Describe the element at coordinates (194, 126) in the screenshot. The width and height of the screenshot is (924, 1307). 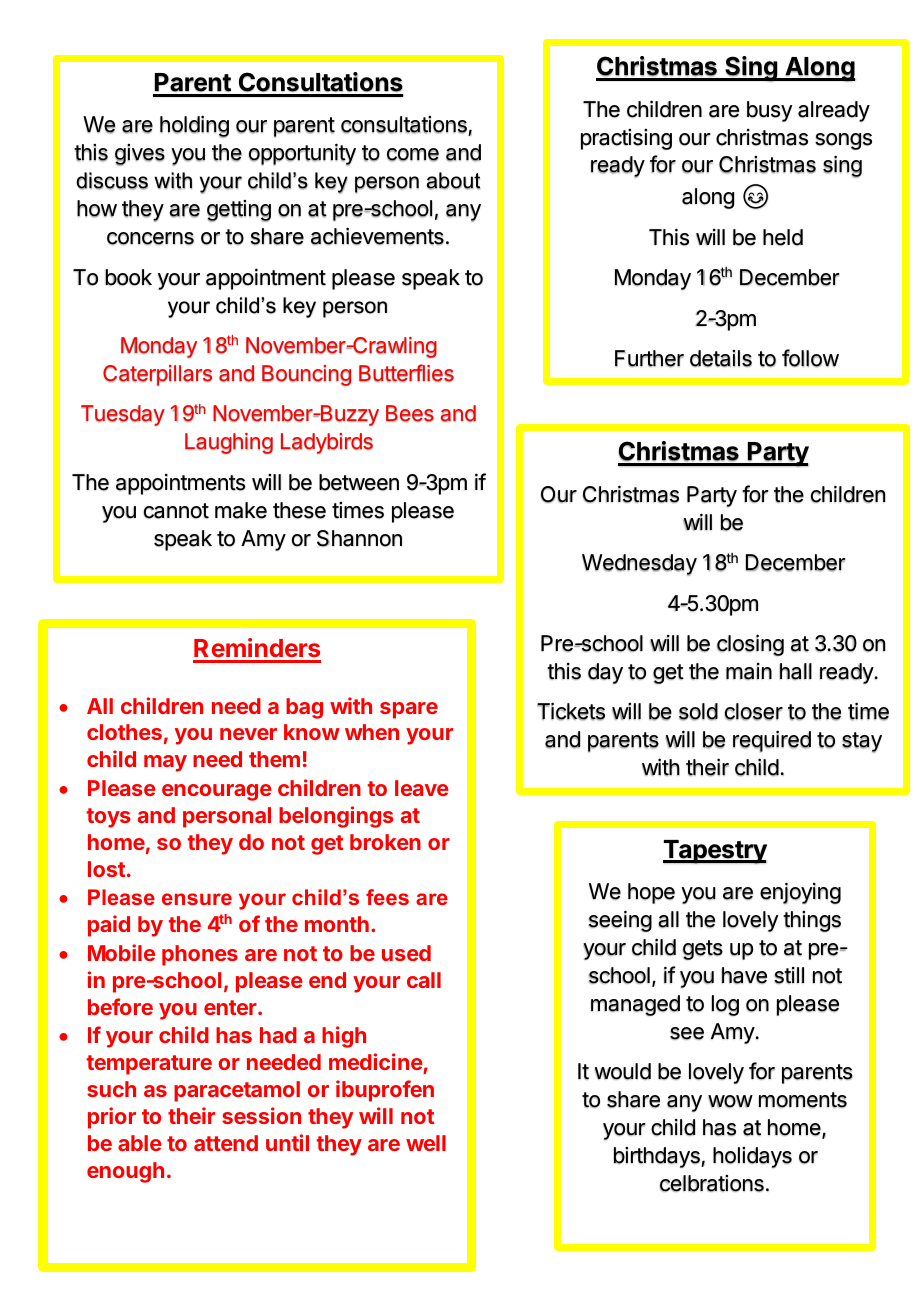
I see `holding` at that location.
